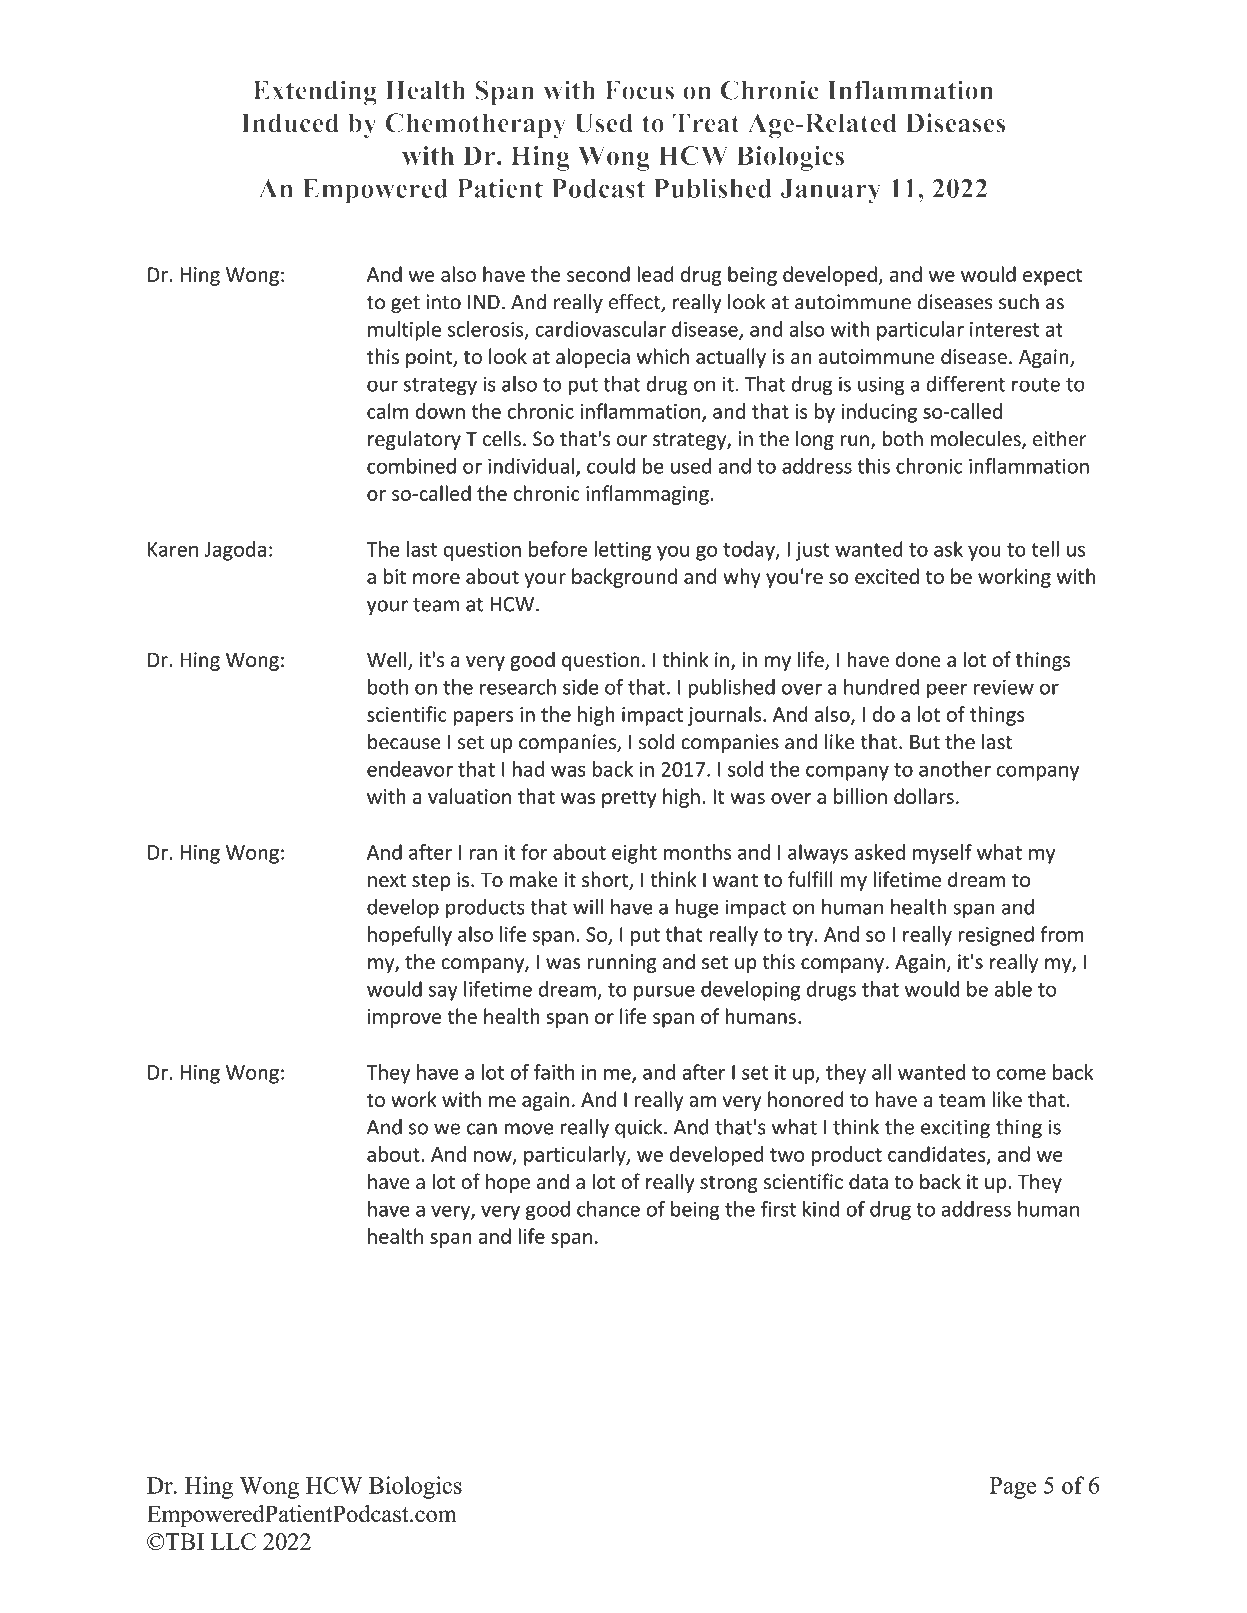 The height and width of the screenshot is (1613, 1247). I want to click on Focus, so click(639, 90).
